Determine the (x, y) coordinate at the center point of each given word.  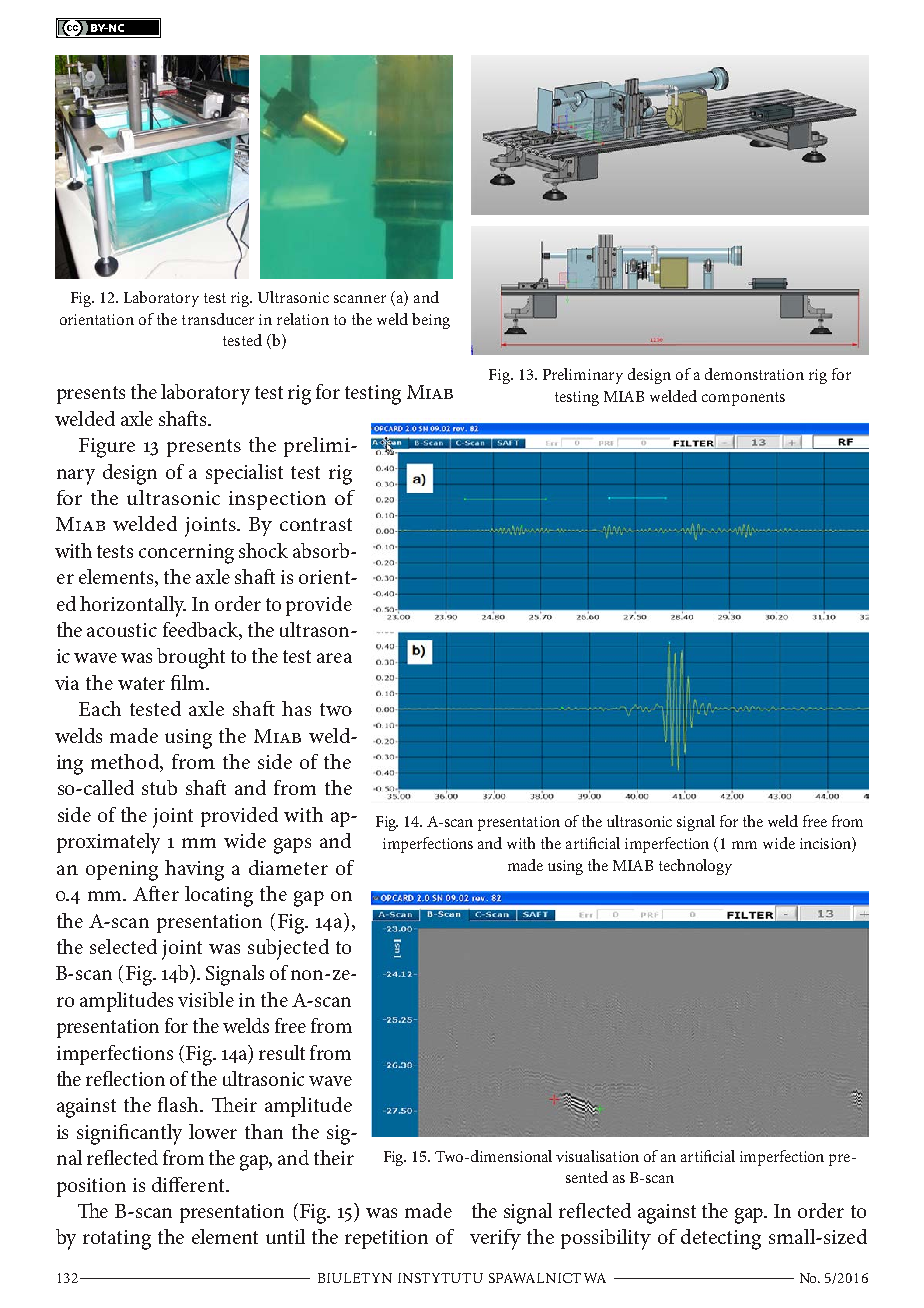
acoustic (122, 630)
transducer (218, 319)
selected (123, 946)
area (334, 658)
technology (695, 867)
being (431, 321)
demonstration (754, 374)
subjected (288, 949)
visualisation (597, 1156)
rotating (117, 1240)
